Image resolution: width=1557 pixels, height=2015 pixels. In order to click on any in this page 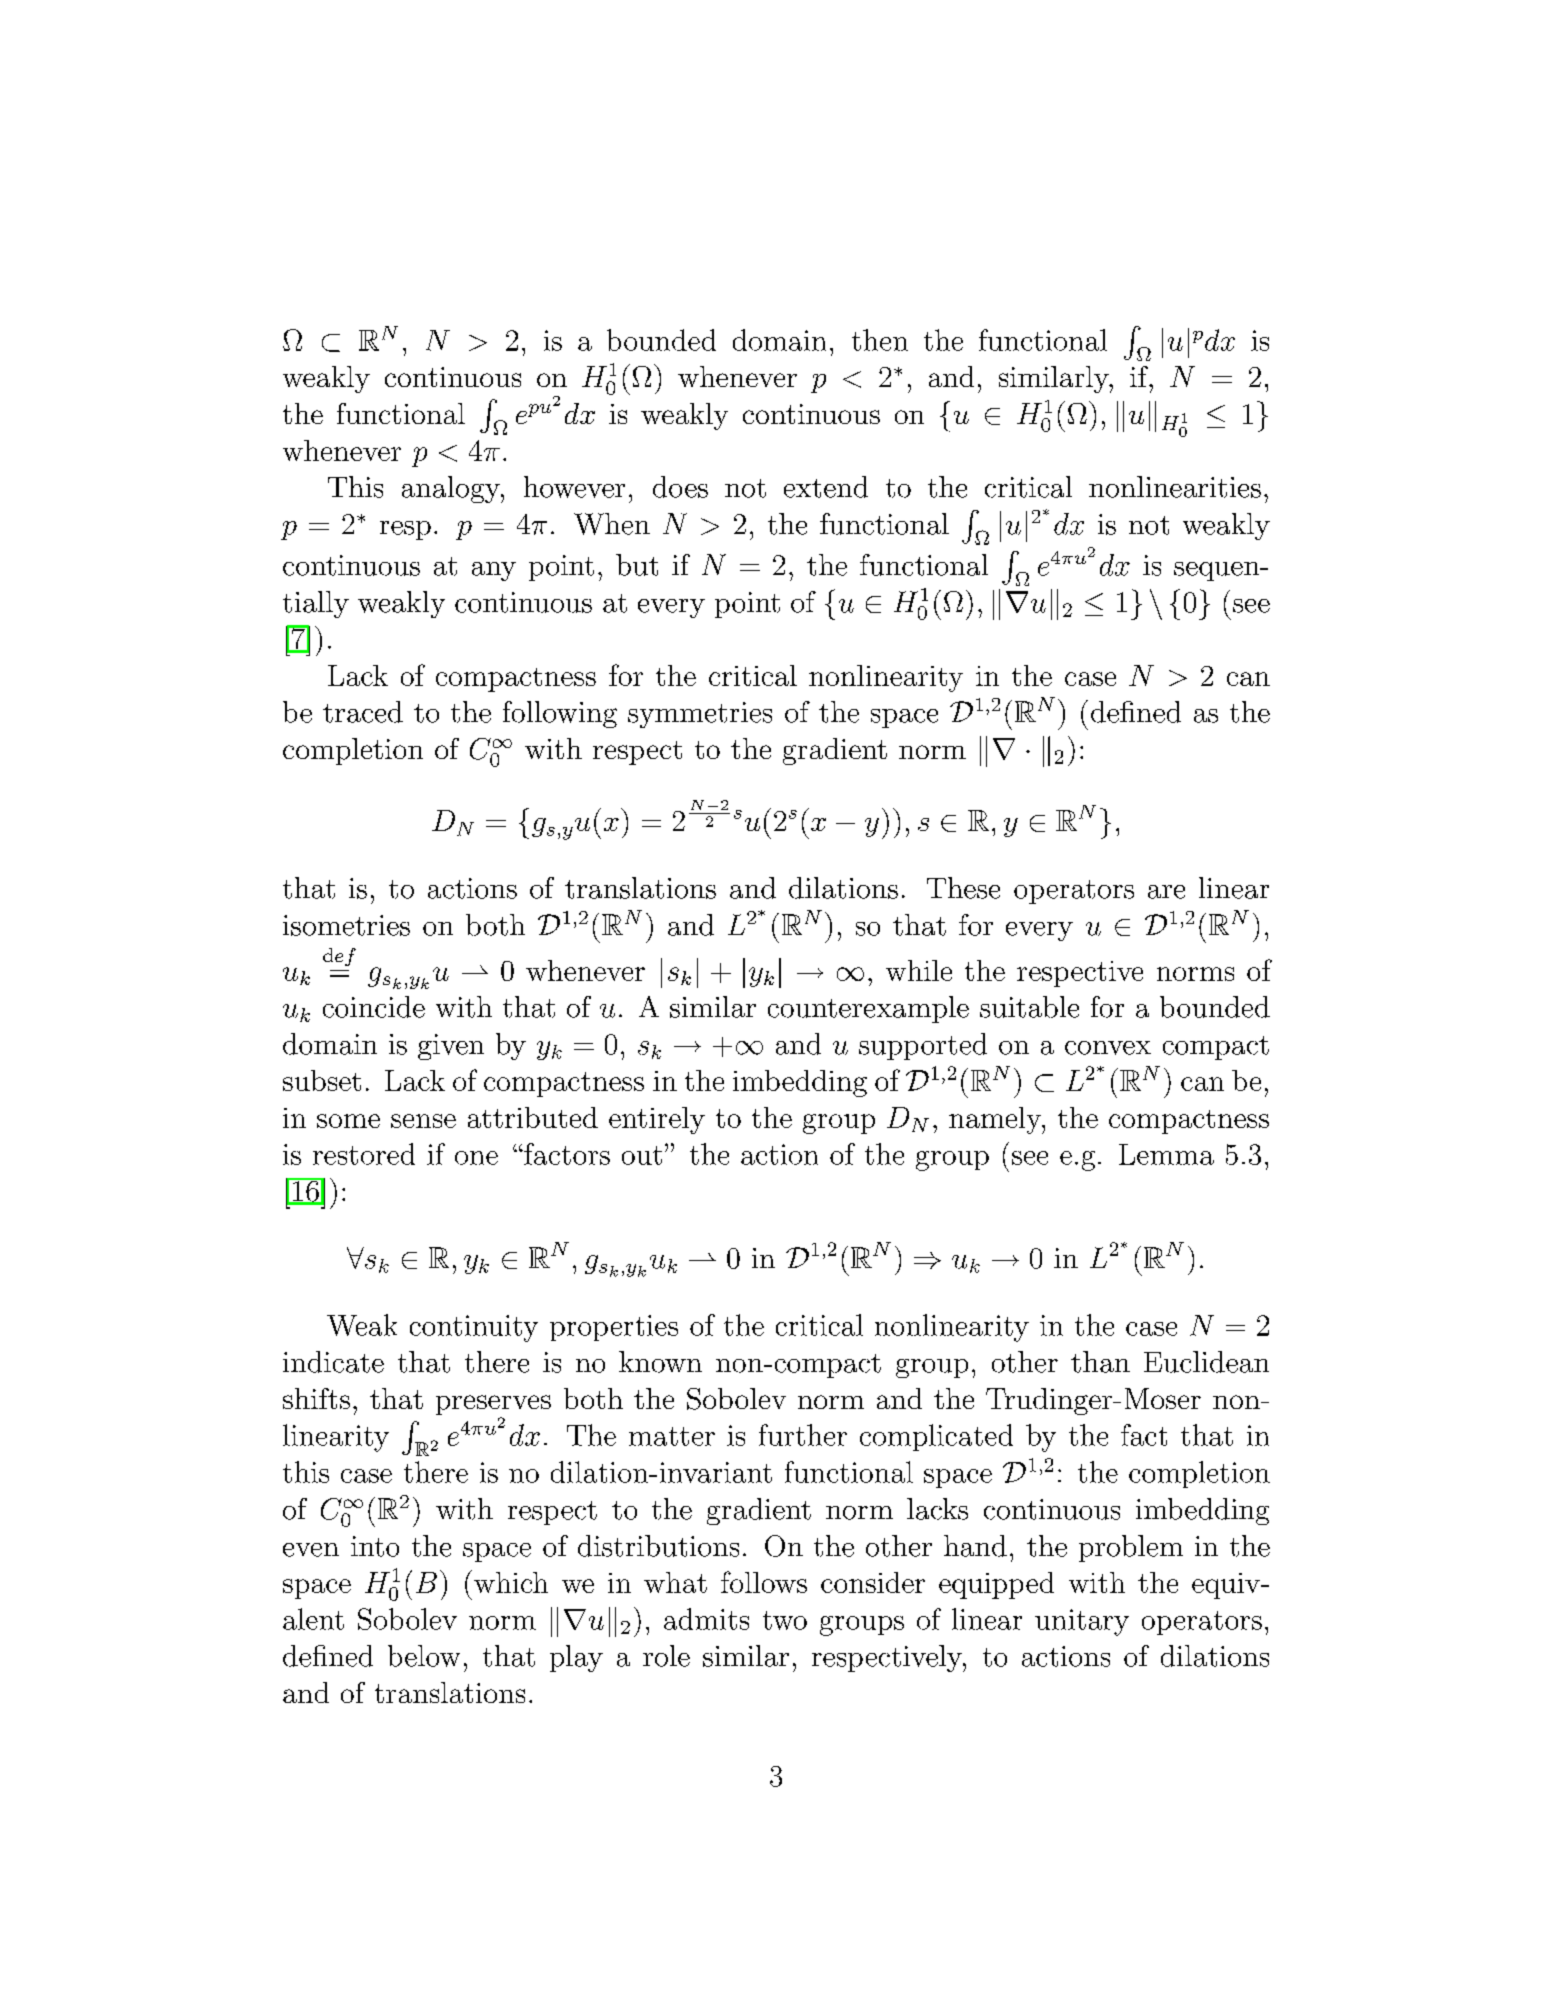, I will do `click(494, 571)`.
